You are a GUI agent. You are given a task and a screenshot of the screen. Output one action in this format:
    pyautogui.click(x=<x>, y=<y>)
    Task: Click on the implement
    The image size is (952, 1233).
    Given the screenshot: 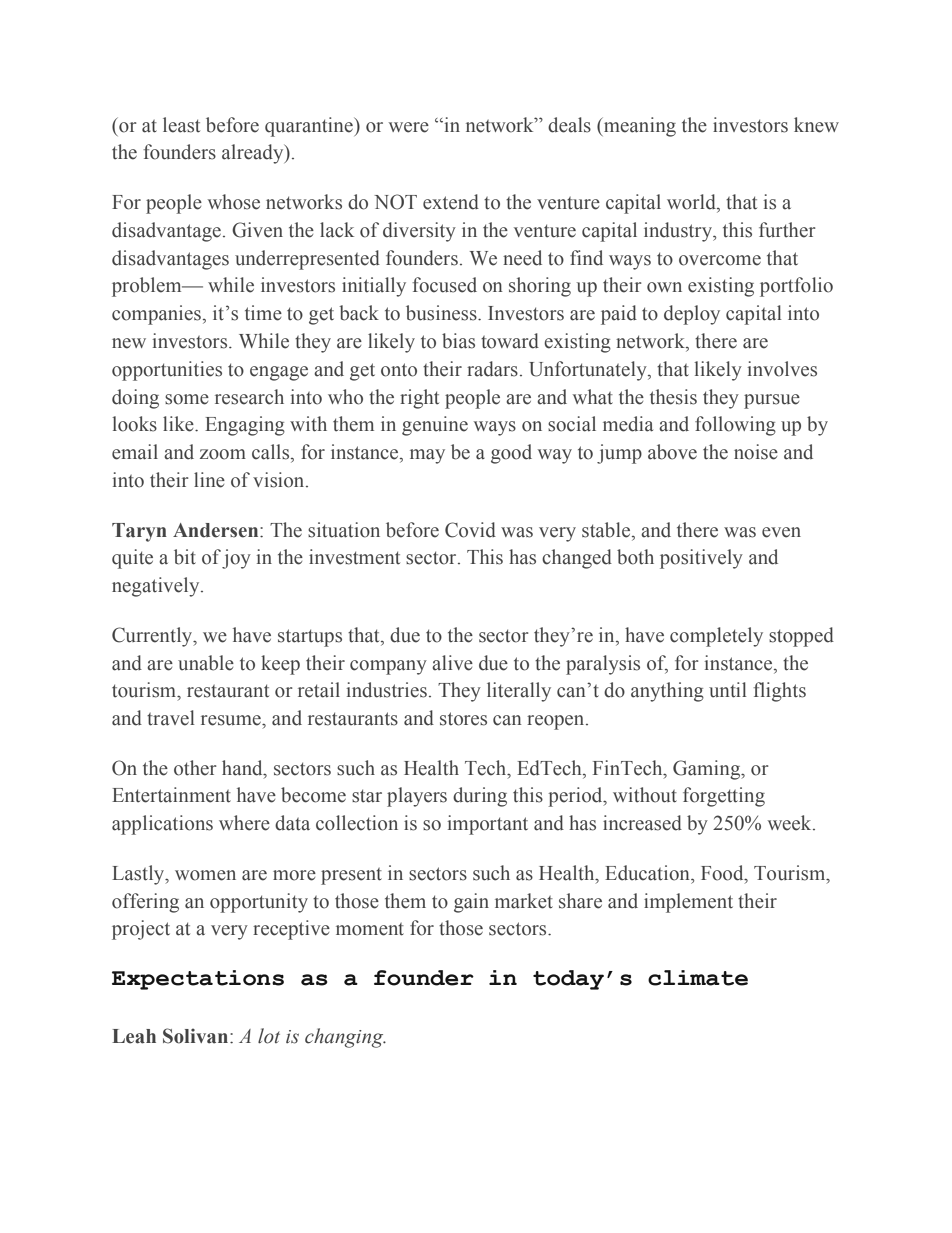 What is the action you would take?
    pyautogui.click(x=688, y=903)
